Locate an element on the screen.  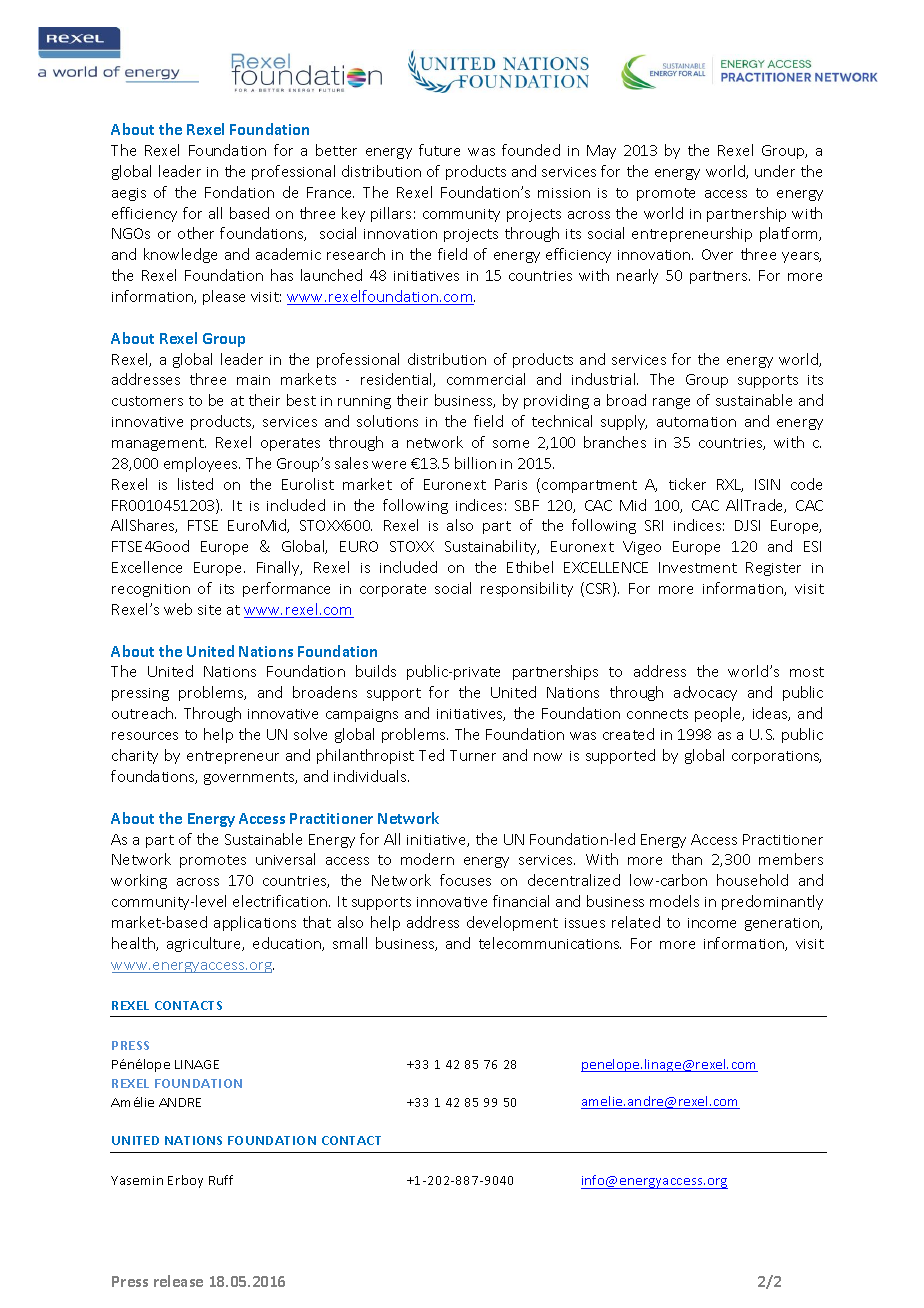
Ruff is located at coordinates (221, 1180).
